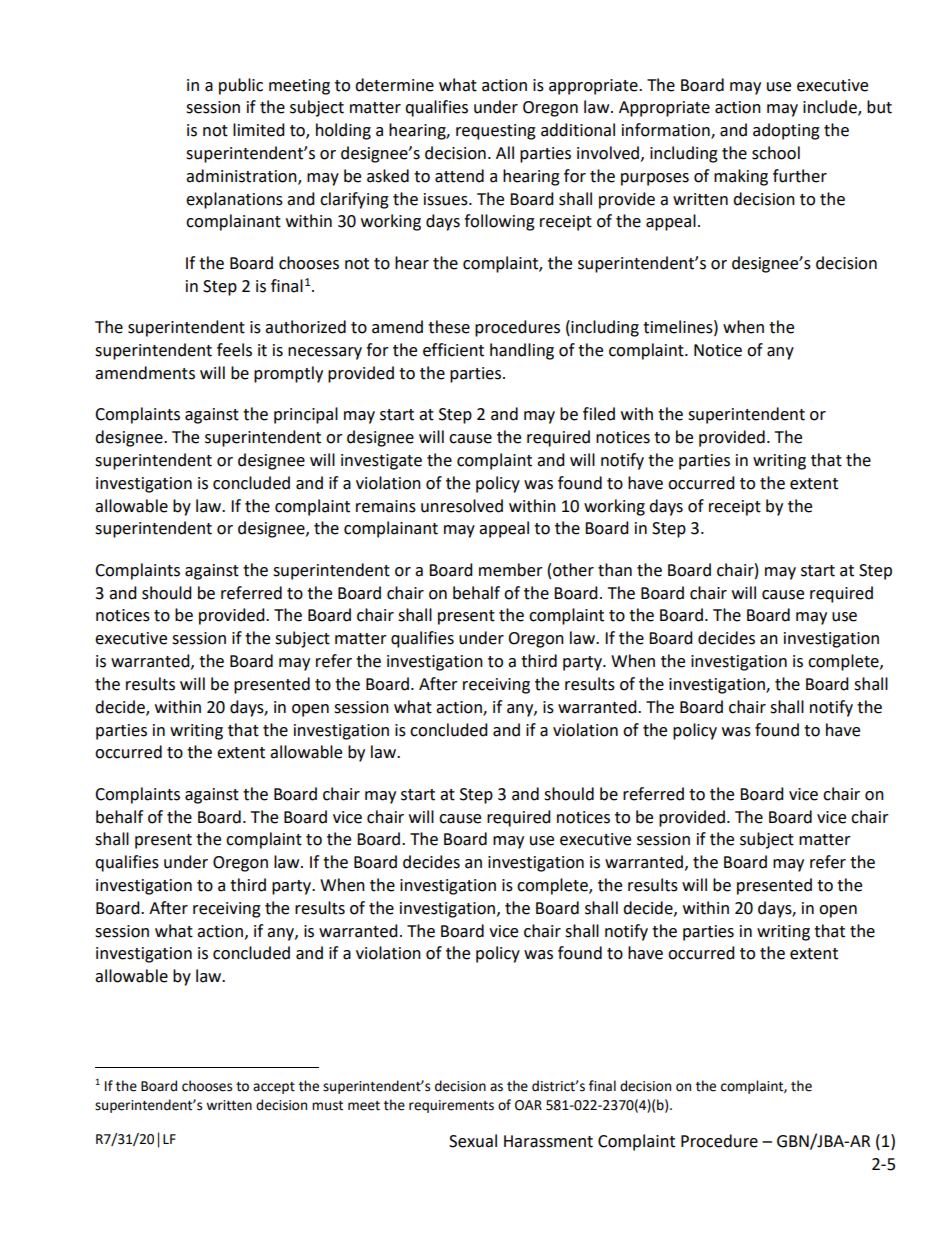  I want to click on other, so click(573, 570).
